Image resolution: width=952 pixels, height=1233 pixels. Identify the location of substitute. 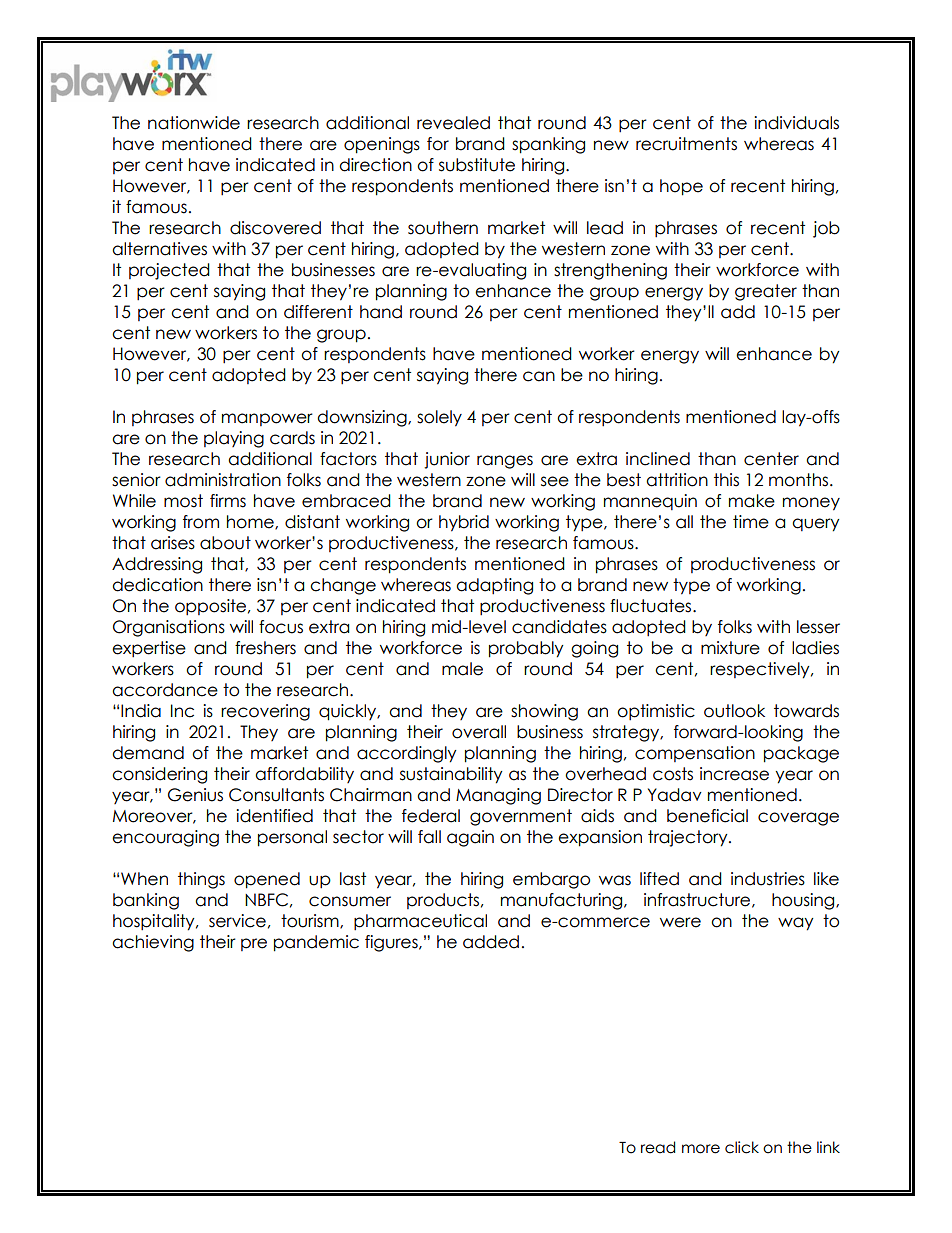
(477, 165).
